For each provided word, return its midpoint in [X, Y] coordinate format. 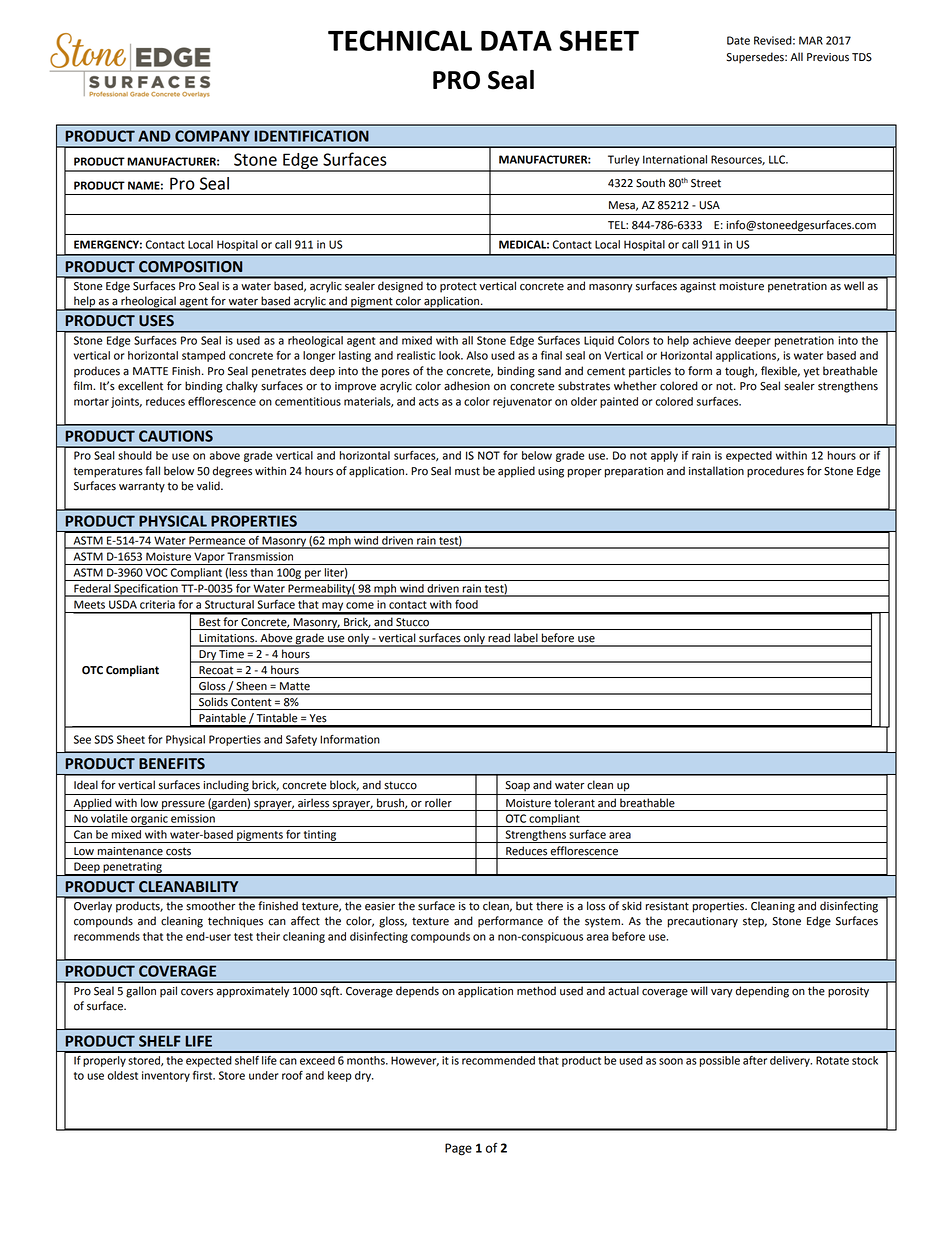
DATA [516, 40]
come [360, 605]
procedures [775, 472]
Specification [146, 590]
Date [738, 40]
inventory [166, 1076]
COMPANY [212, 136]
